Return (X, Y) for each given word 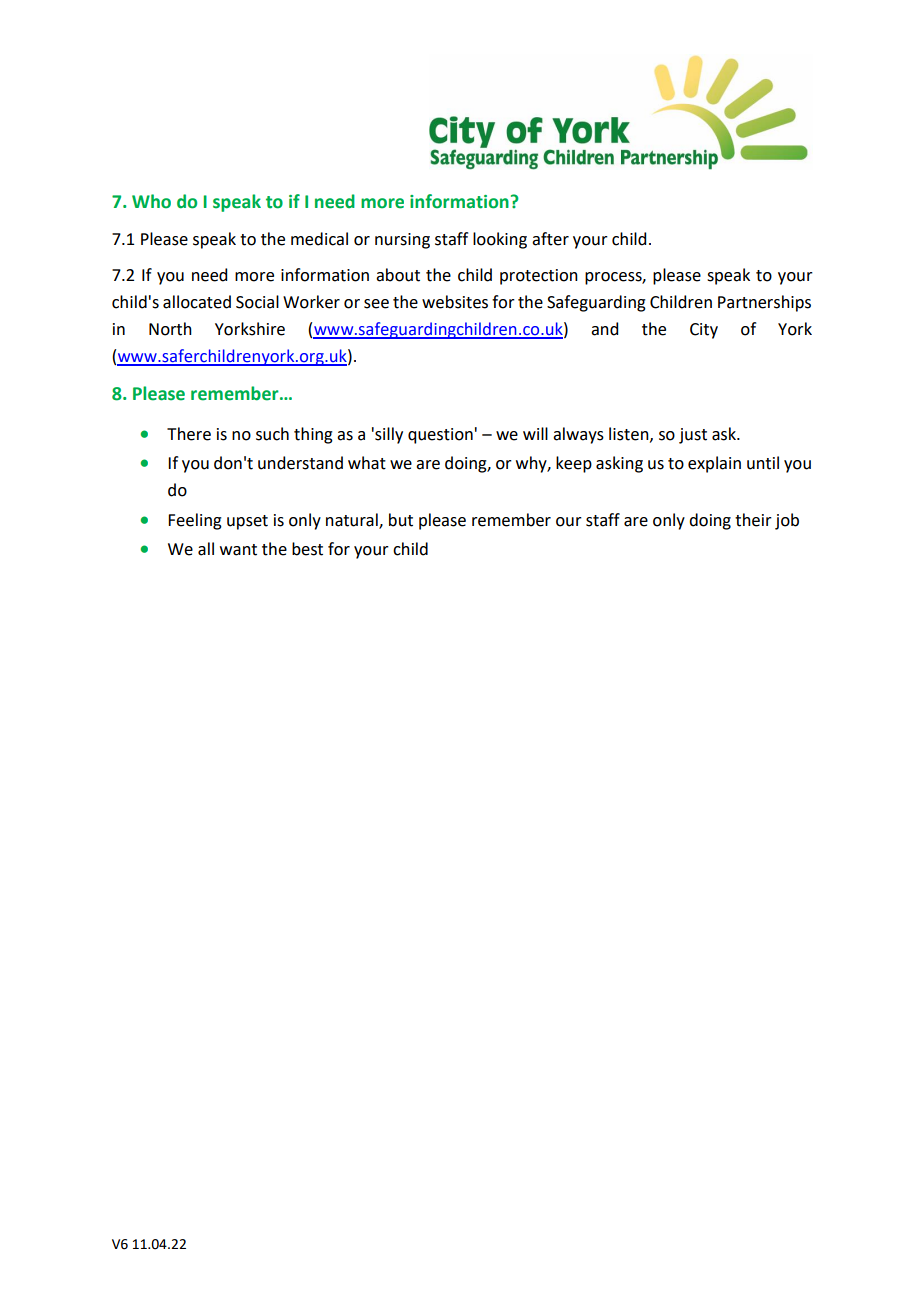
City (704, 331)
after (550, 239)
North (170, 329)
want (238, 550)
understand (300, 463)
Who (151, 201)
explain (714, 464)
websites (455, 302)
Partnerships (764, 303)
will (535, 433)
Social (257, 302)
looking (500, 240)
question (440, 436)
